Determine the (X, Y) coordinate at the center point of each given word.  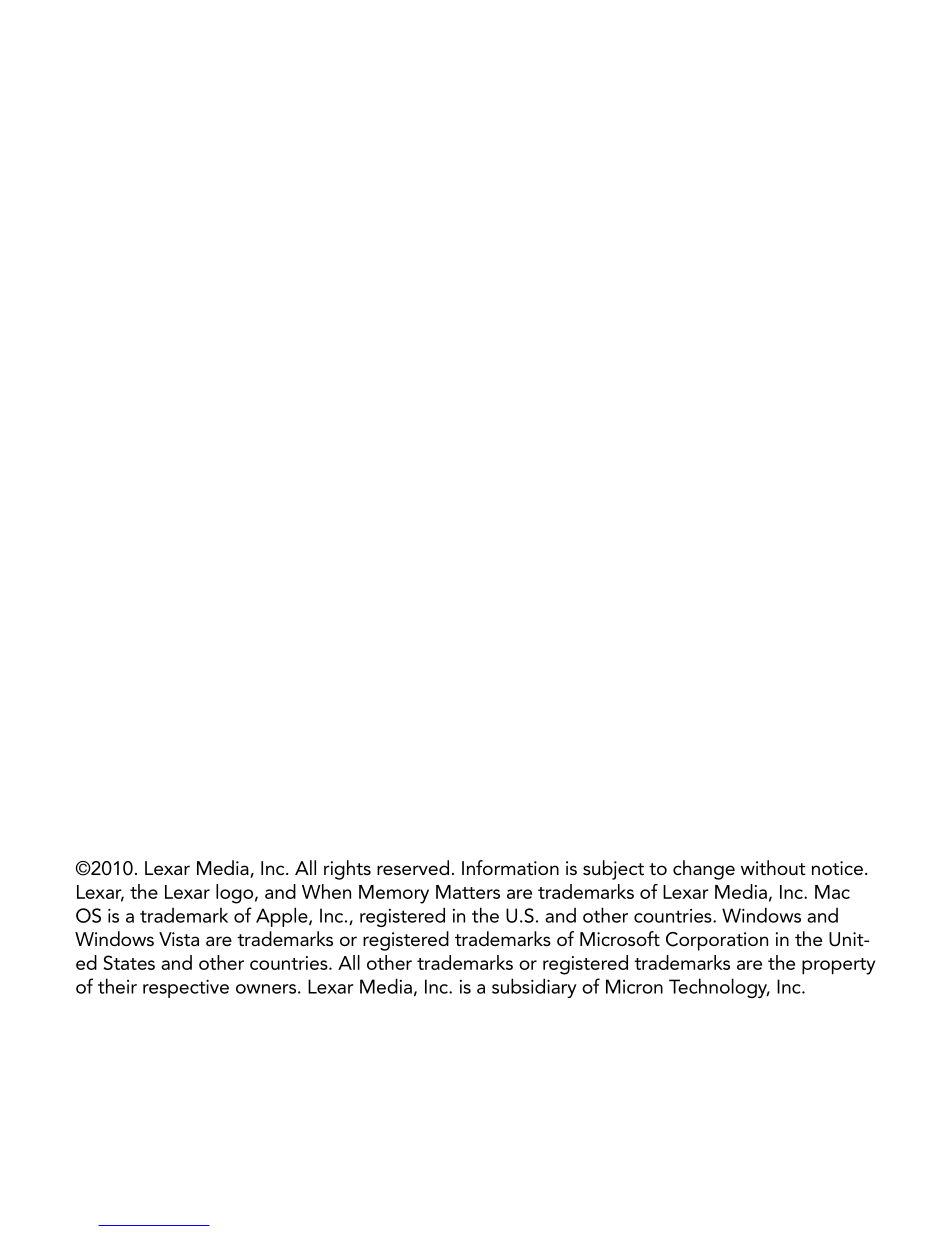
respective (186, 988)
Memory (394, 894)
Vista (179, 939)
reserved (413, 868)
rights (347, 870)
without (773, 867)
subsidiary (534, 988)
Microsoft (620, 939)
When (326, 891)
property (838, 966)
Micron (634, 986)
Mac (832, 892)
